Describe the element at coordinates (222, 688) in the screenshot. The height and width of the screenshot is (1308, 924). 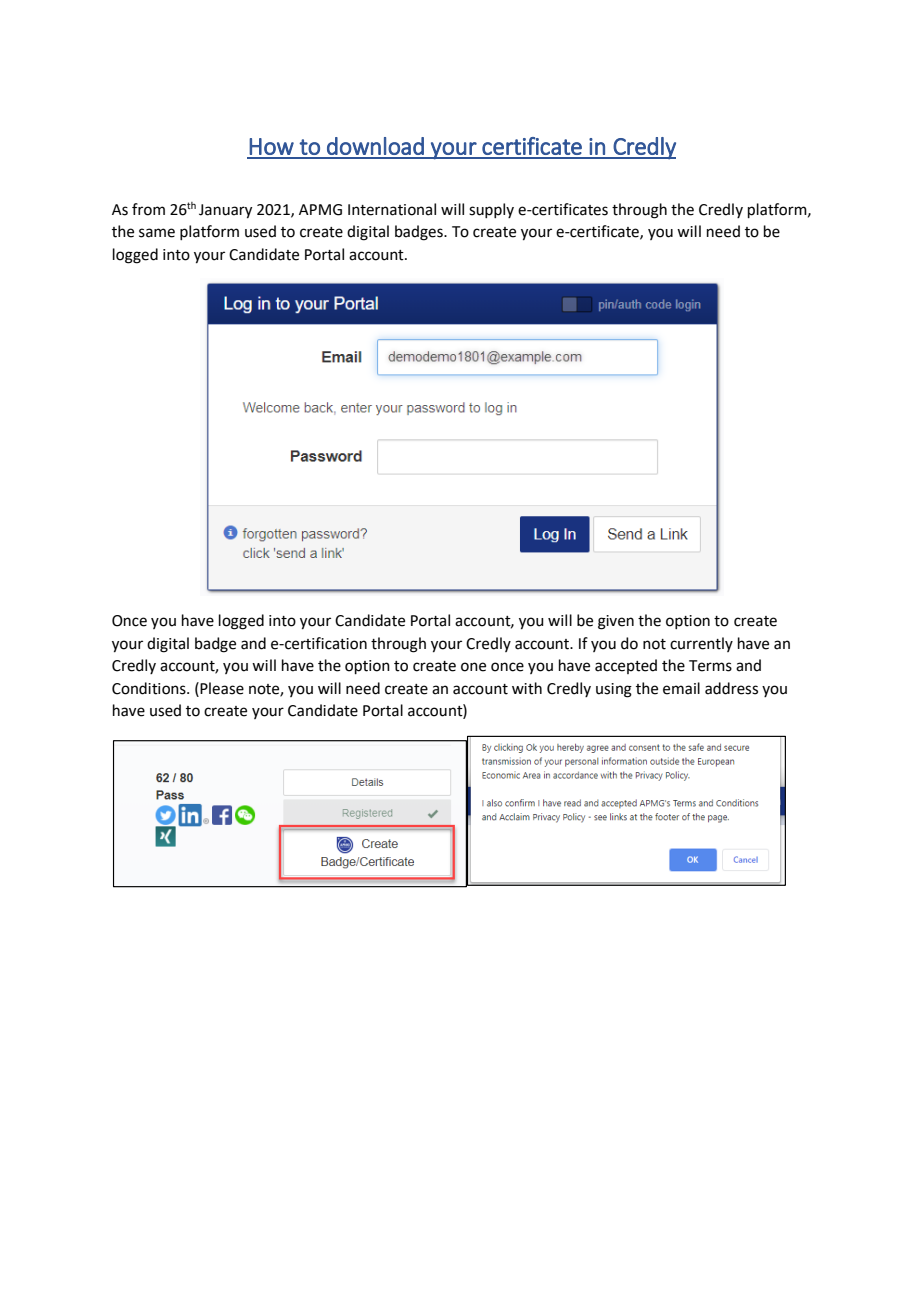
I see `Please` at that location.
